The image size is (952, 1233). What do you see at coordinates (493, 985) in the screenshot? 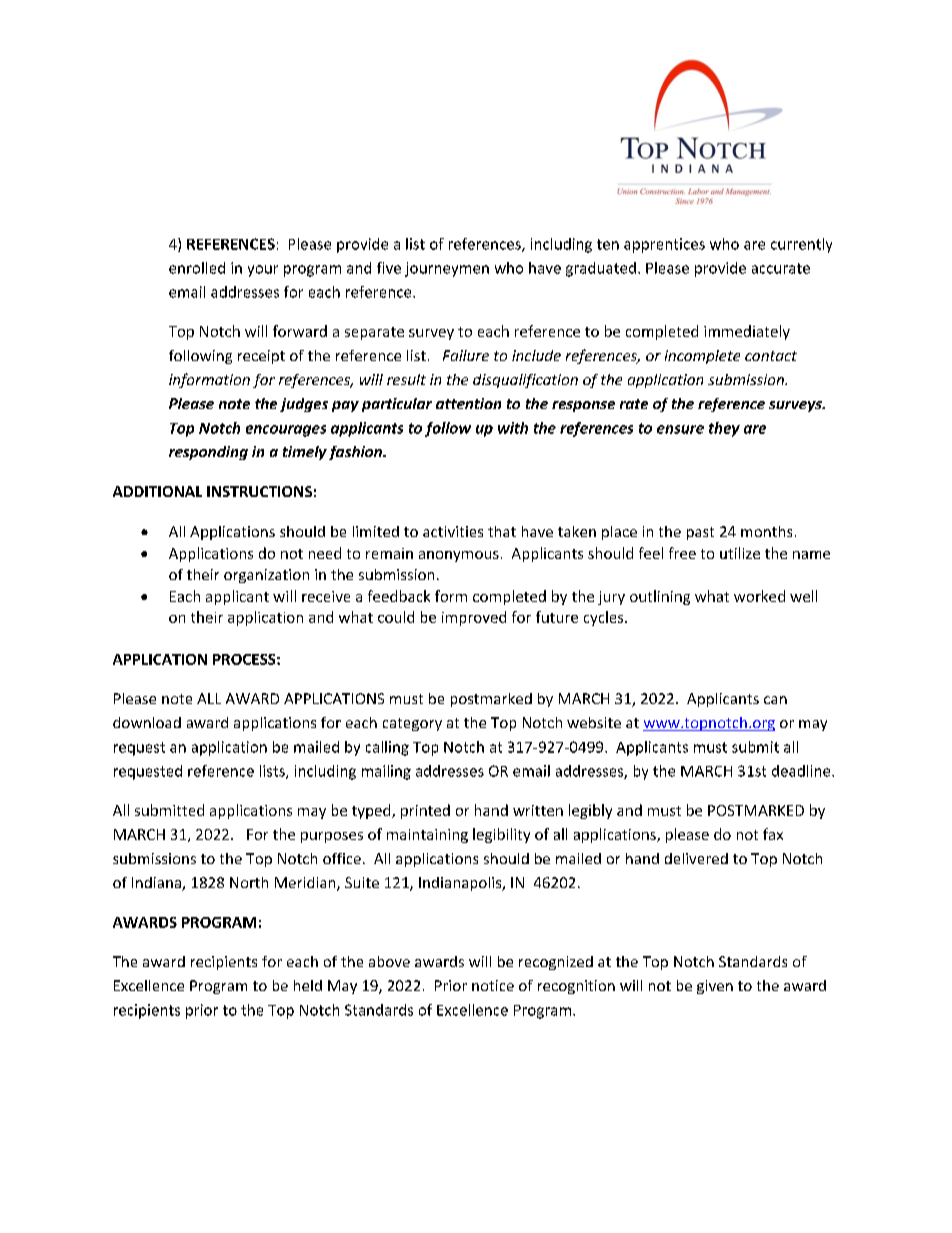
I see `notice` at bounding box center [493, 985].
